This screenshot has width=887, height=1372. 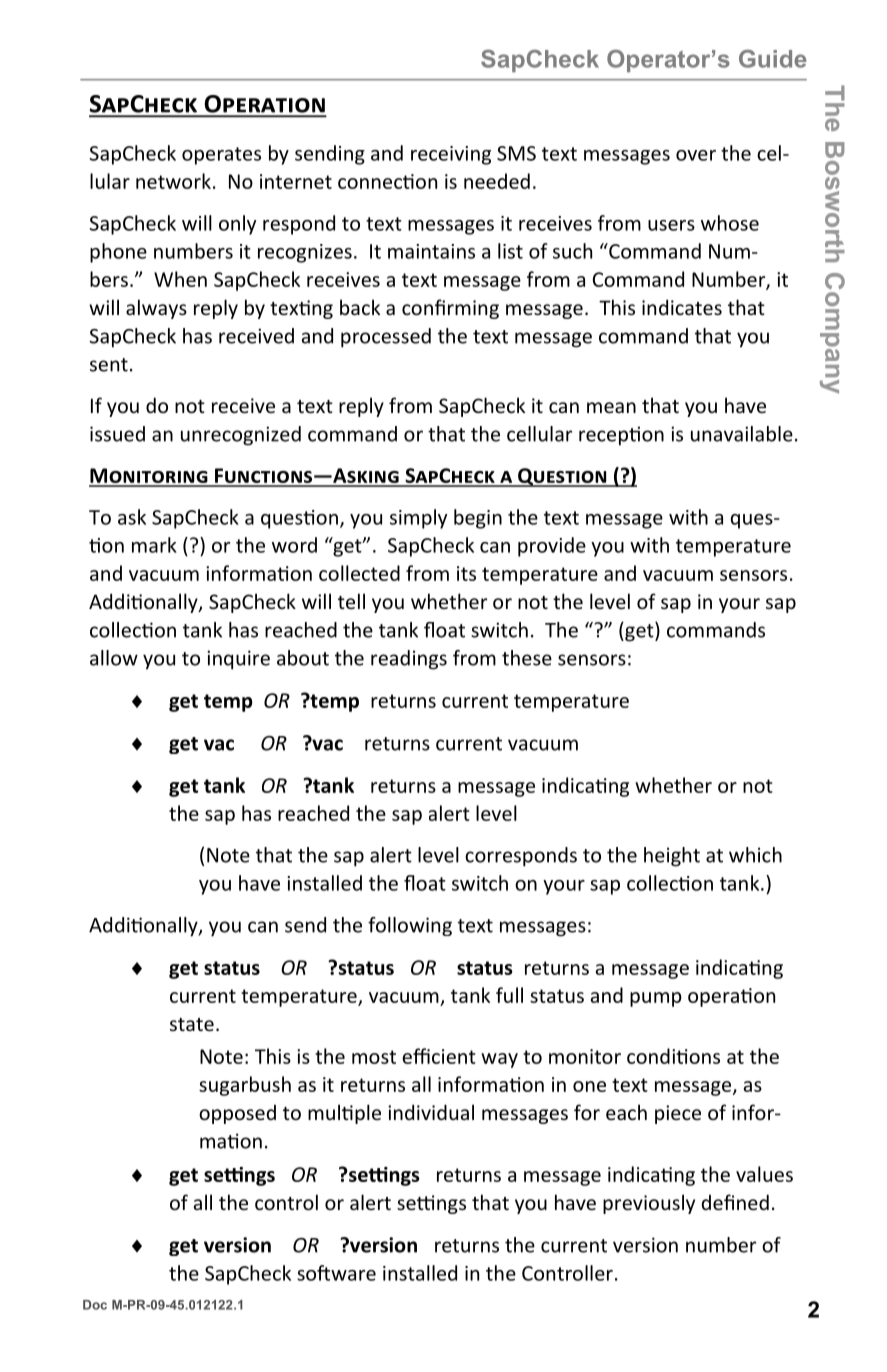 I want to click on individual, so click(x=431, y=1112).
